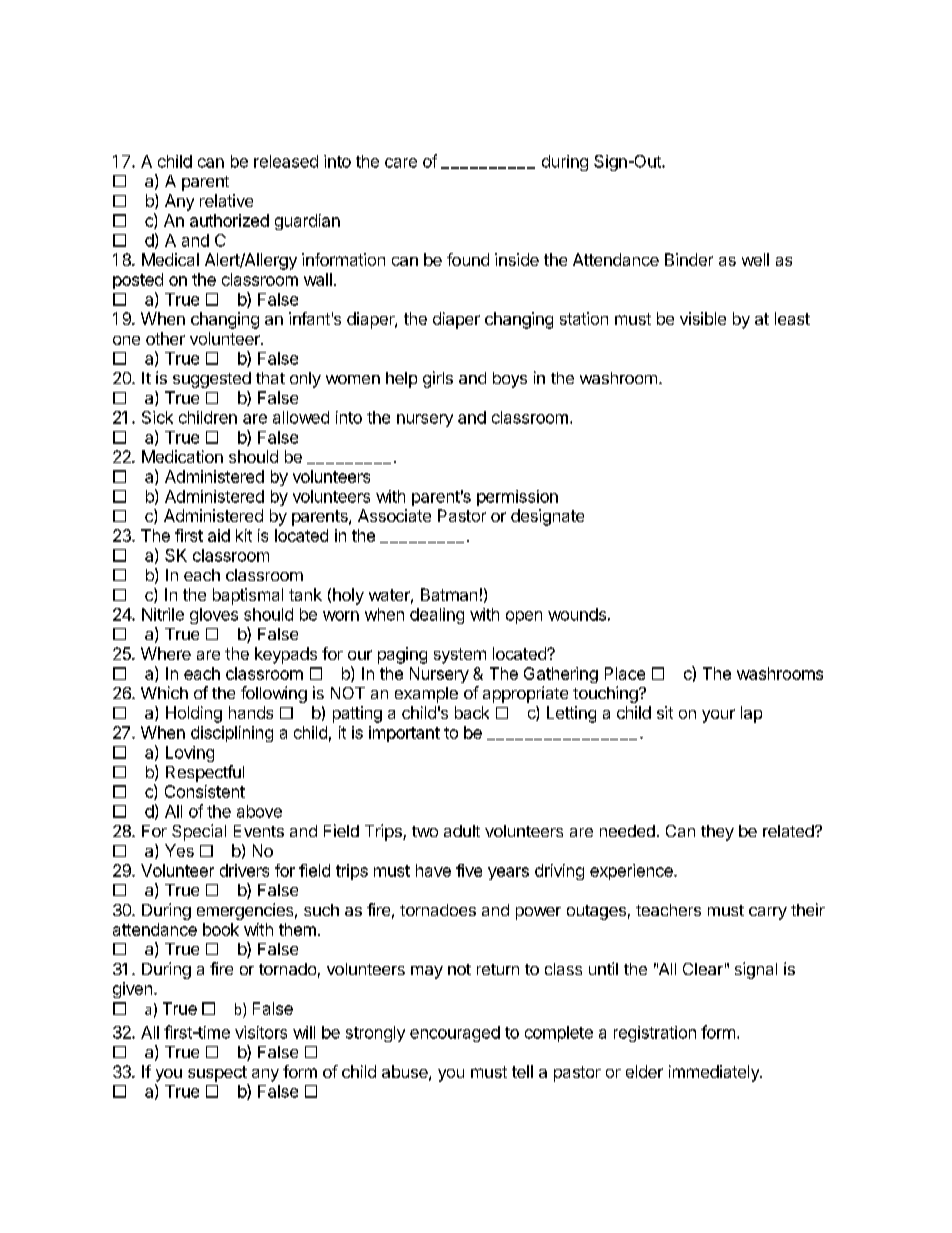 The image size is (952, 1233). Describe the element at coordinates (703, 318) in the screenshot. I see `visible` at that location.
